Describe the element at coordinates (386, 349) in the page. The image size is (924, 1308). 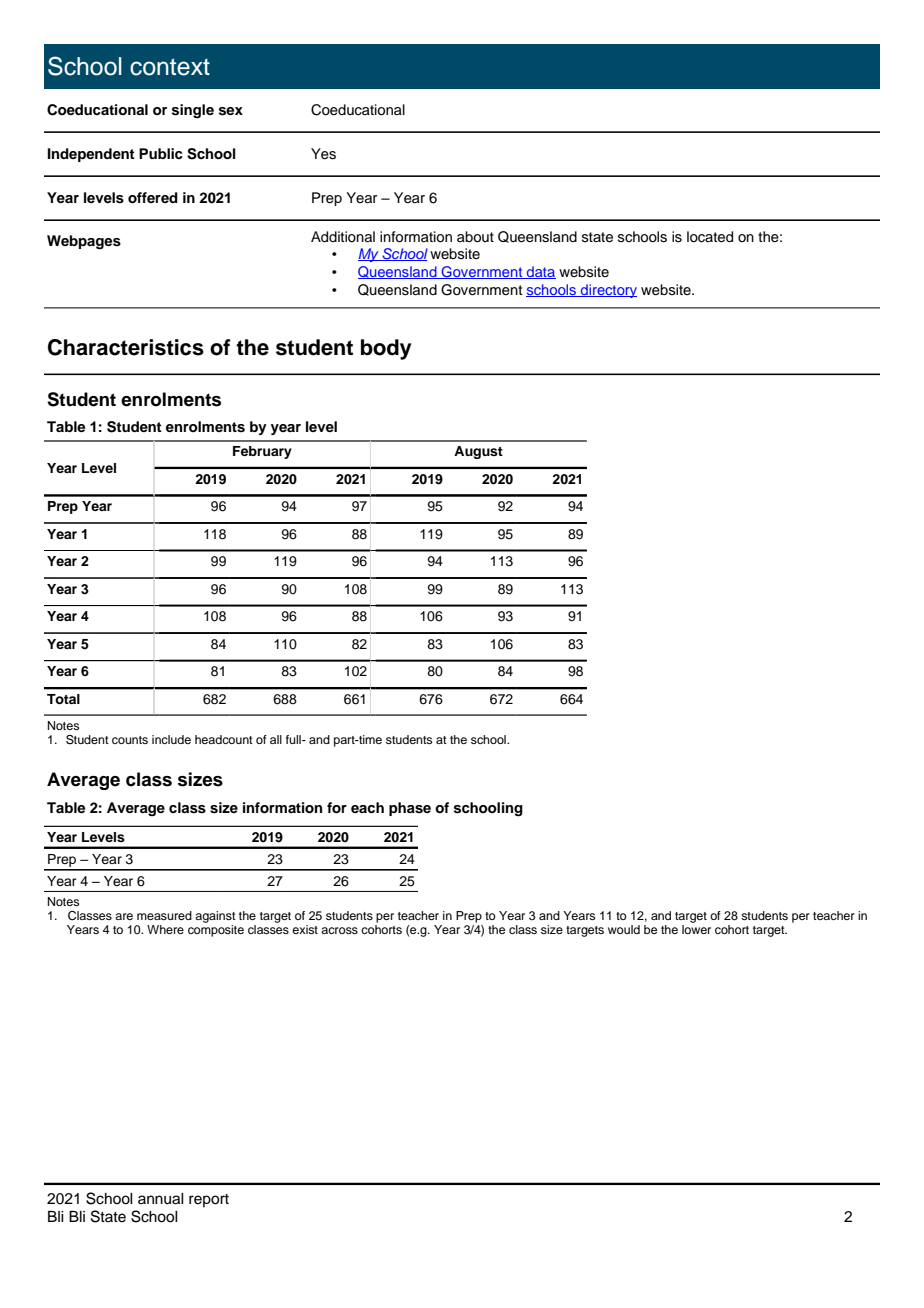
I see `body` at that location.
